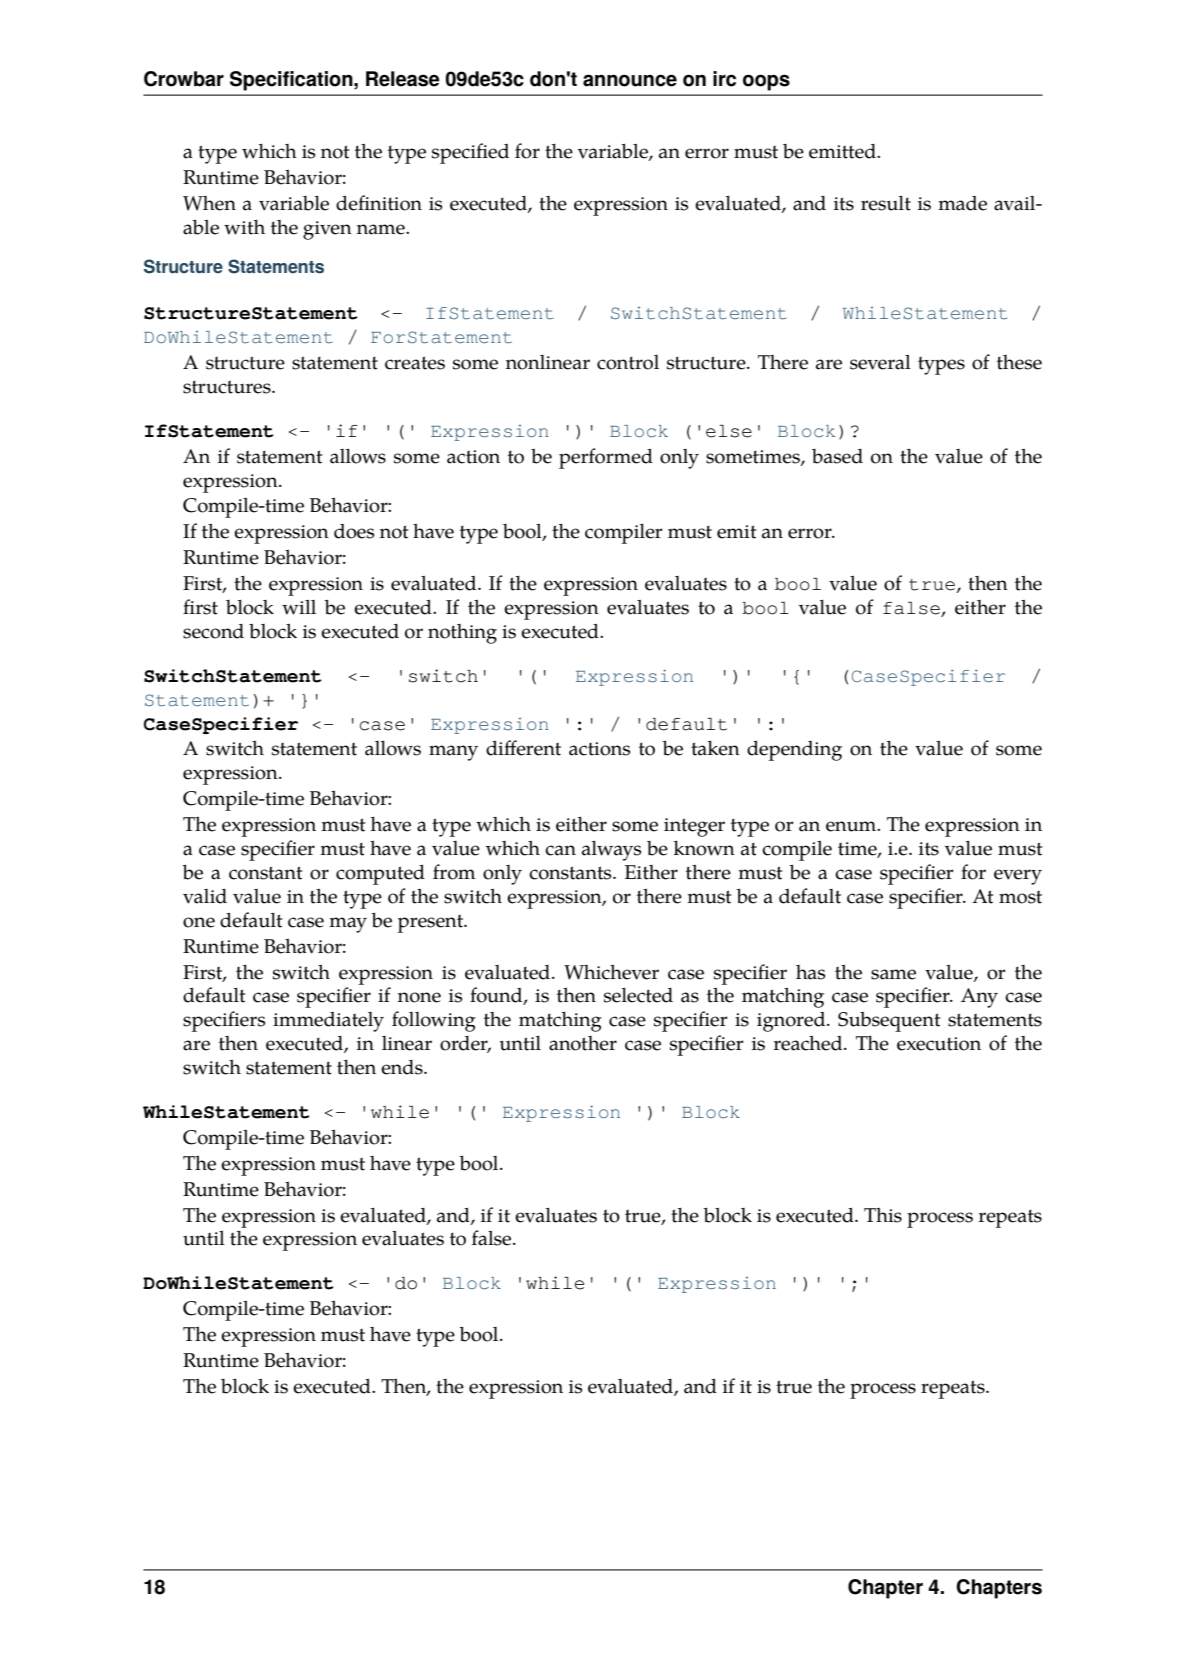 The width and height of the screenshot is (1186, 1677). Describe the element at coordinates (606, 458) in the screenshot. I see `performed` at that location.
